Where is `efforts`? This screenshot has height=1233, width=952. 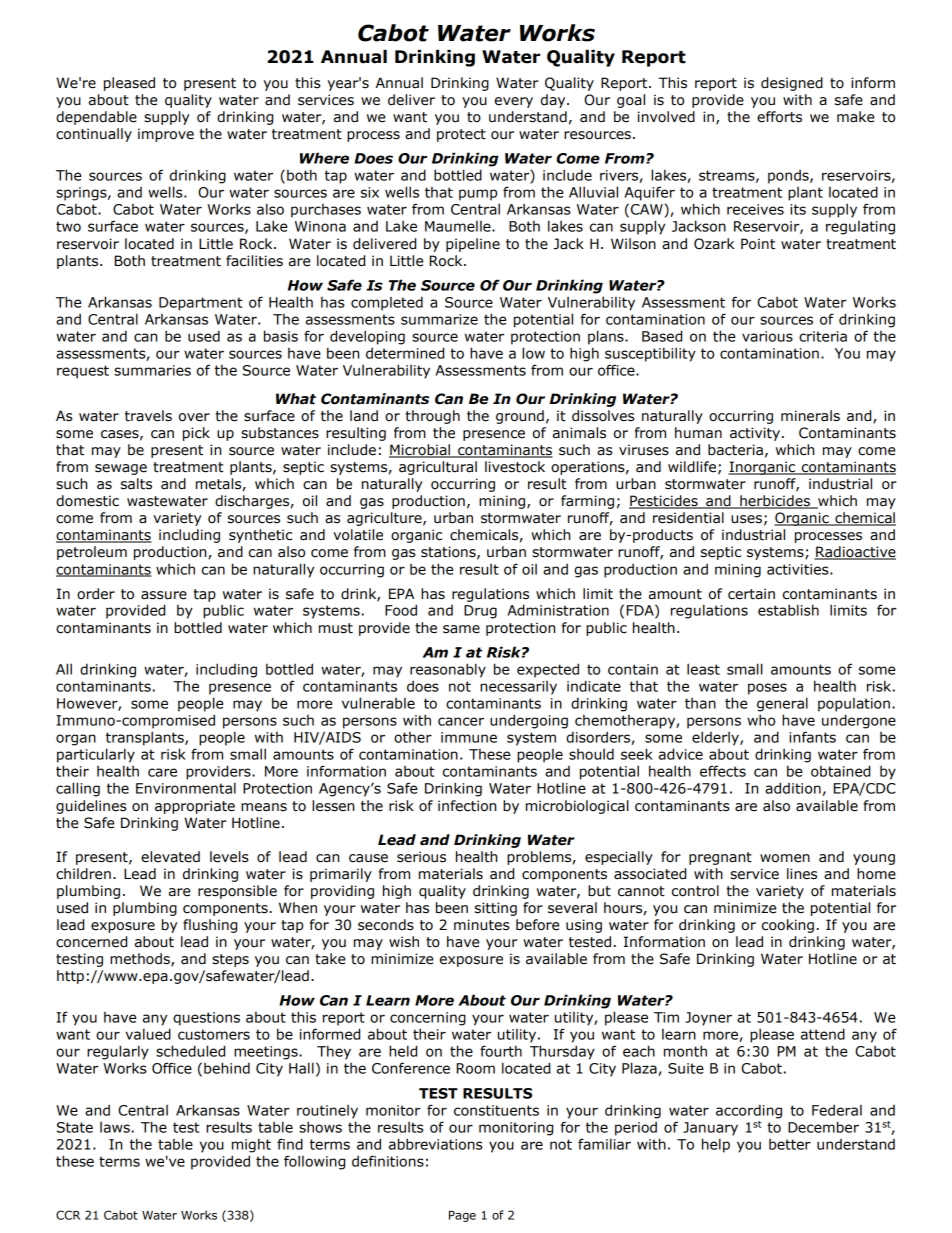 efforts is located at coordinates (779, 117).
